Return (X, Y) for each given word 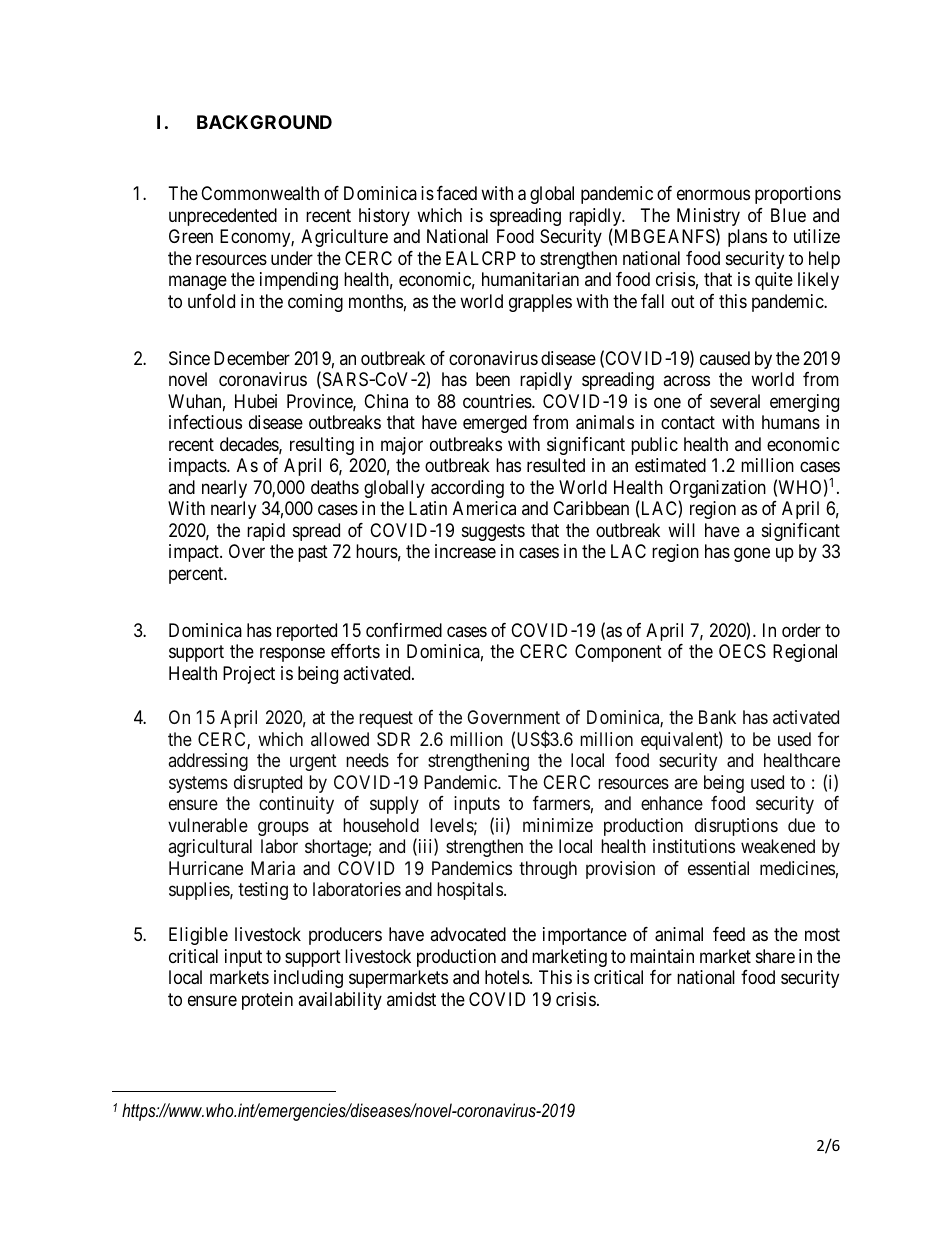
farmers (561, 803)
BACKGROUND (264, 122)
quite (774, 281)
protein (267, 1001)
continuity (296, 805)
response (292, 655)
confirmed (404, 630)
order (801, 630)
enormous (713, 195)
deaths (335, 487)
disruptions (736, 827)
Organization (717, 490)
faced (457, 193)
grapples (540, 303)
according (467, 489)
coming (315, 303)
